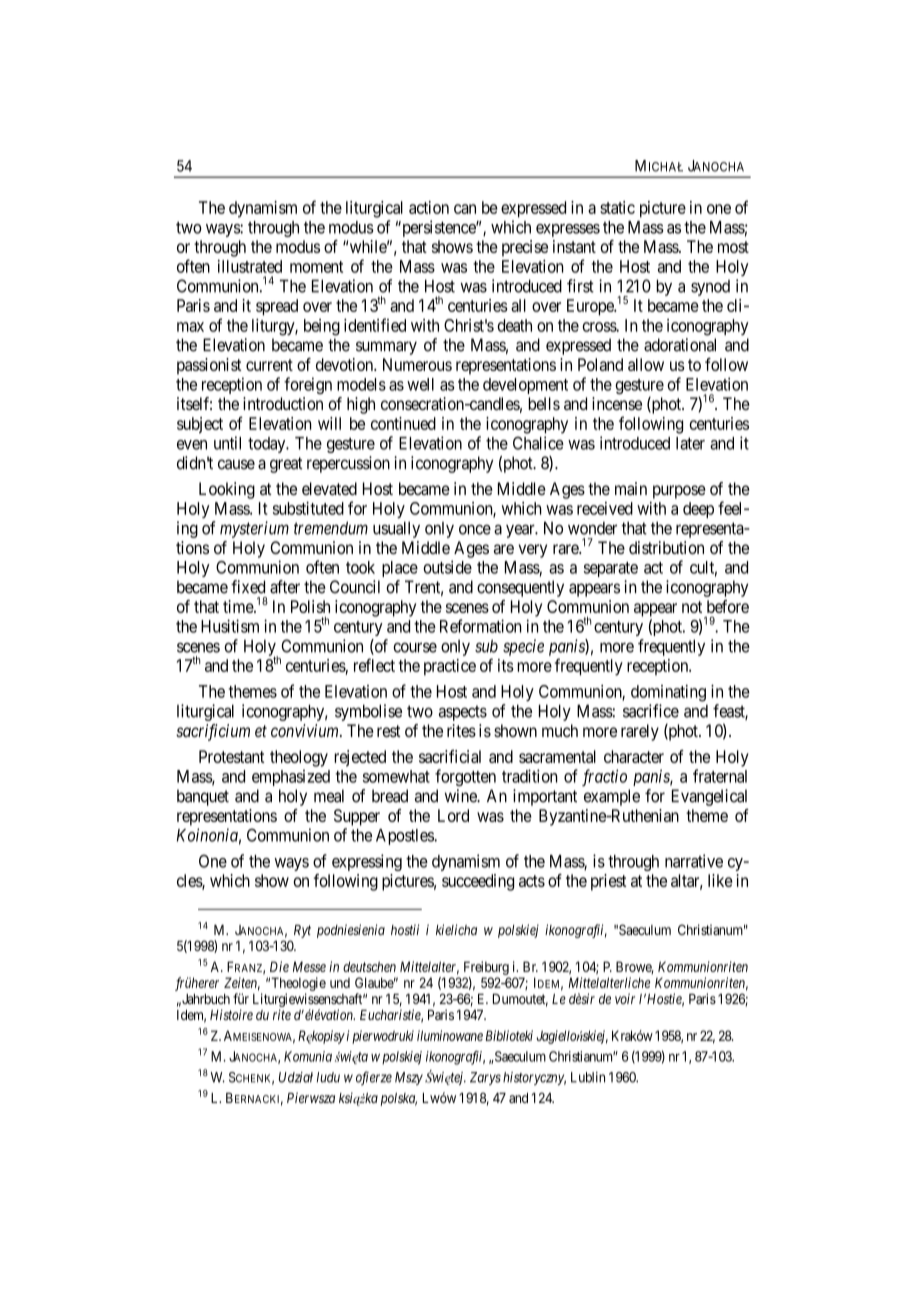  What do you see at coordinates (692, 607) in the screenshot?
I see `not` at bounding box center [692, 607].
